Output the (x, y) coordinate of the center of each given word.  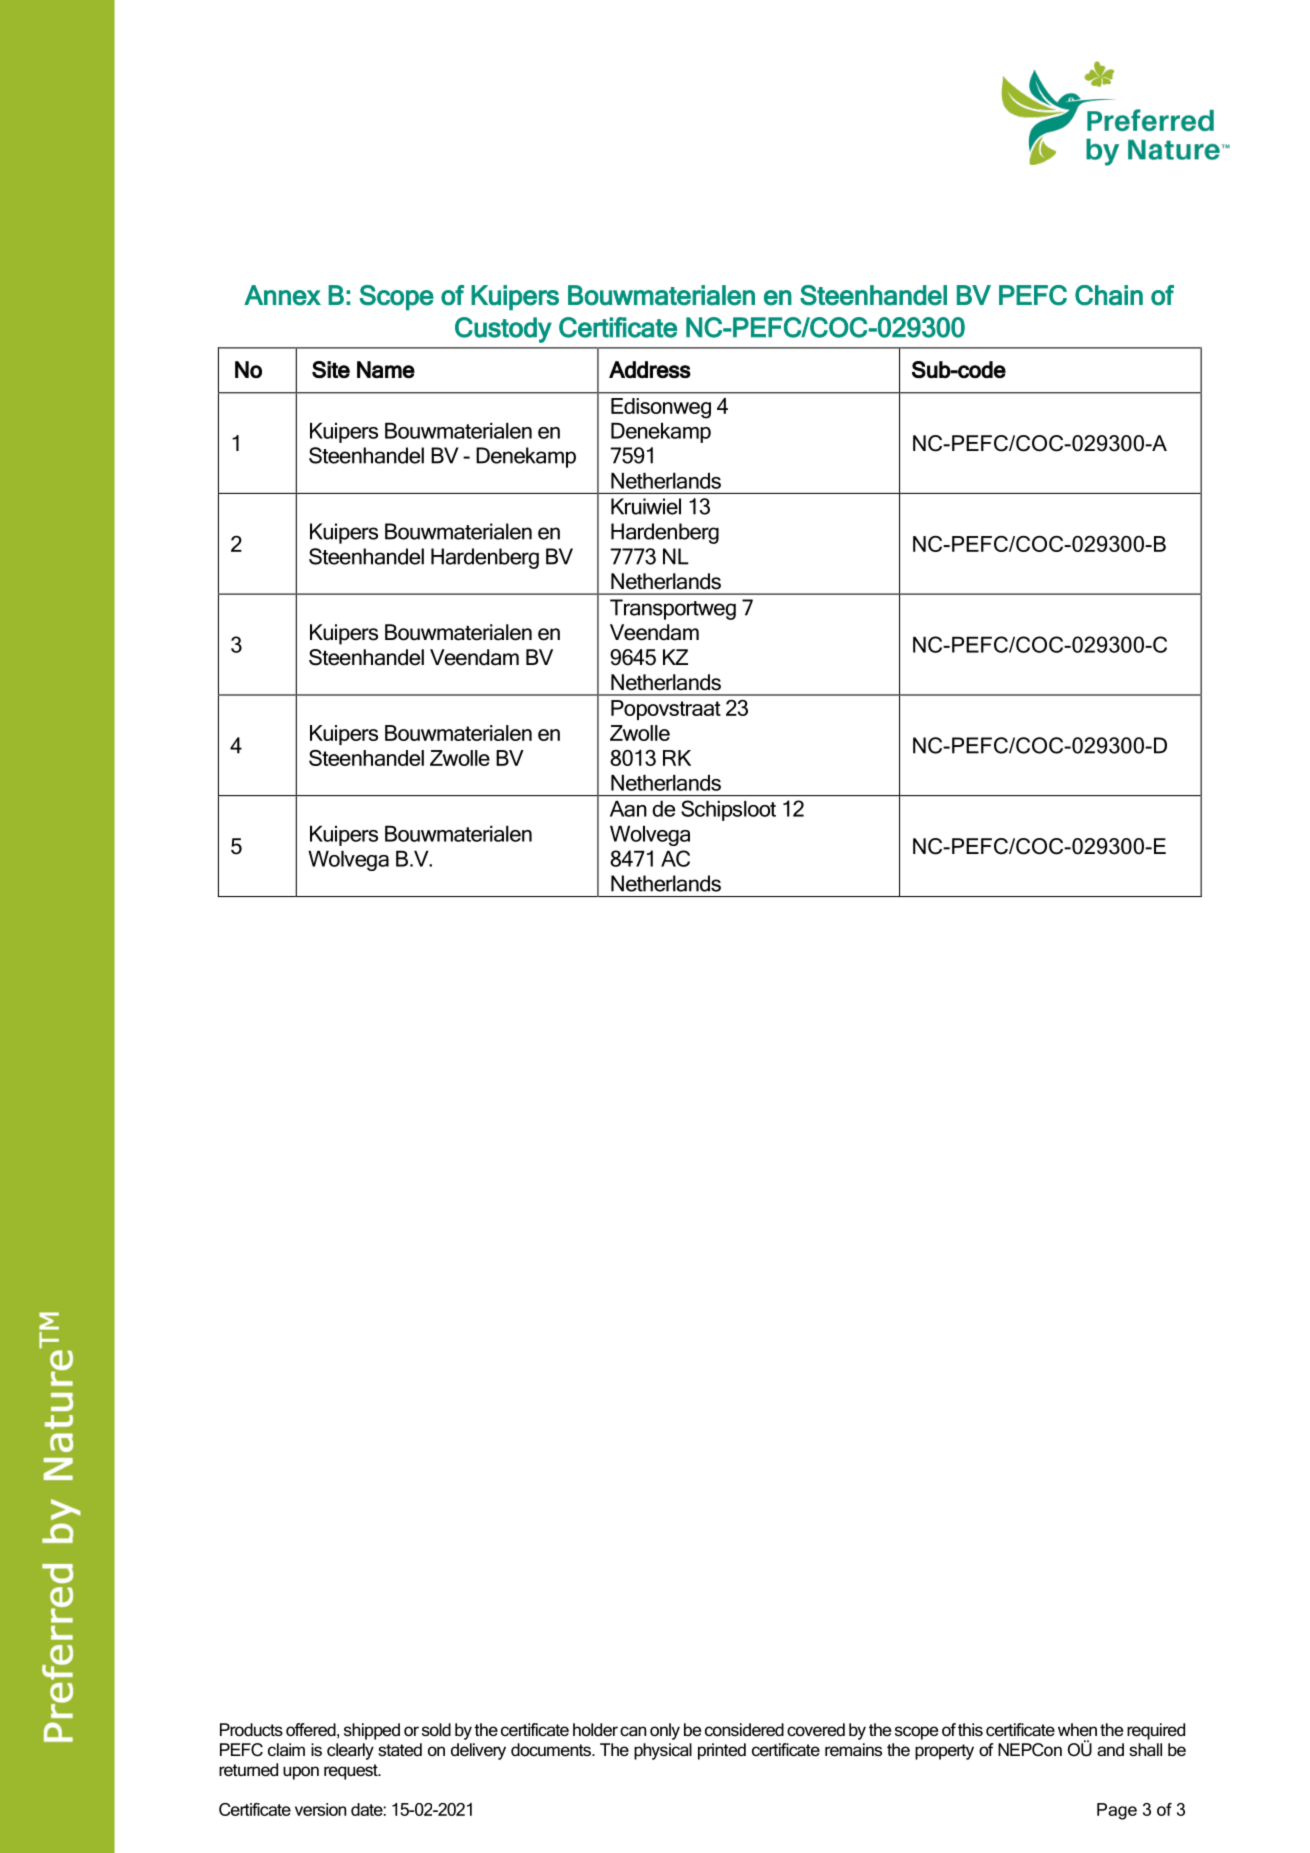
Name (386, 370)
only (665, 1731)
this (970, 1729)
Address (650, 369)
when (1077, 1729)
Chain (1109, 295)
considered (744, 1730)
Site (331, 370)
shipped (372, 1731)
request (352, 1772)
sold (436, 1729)
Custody (503, 330)
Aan (628, 809)
